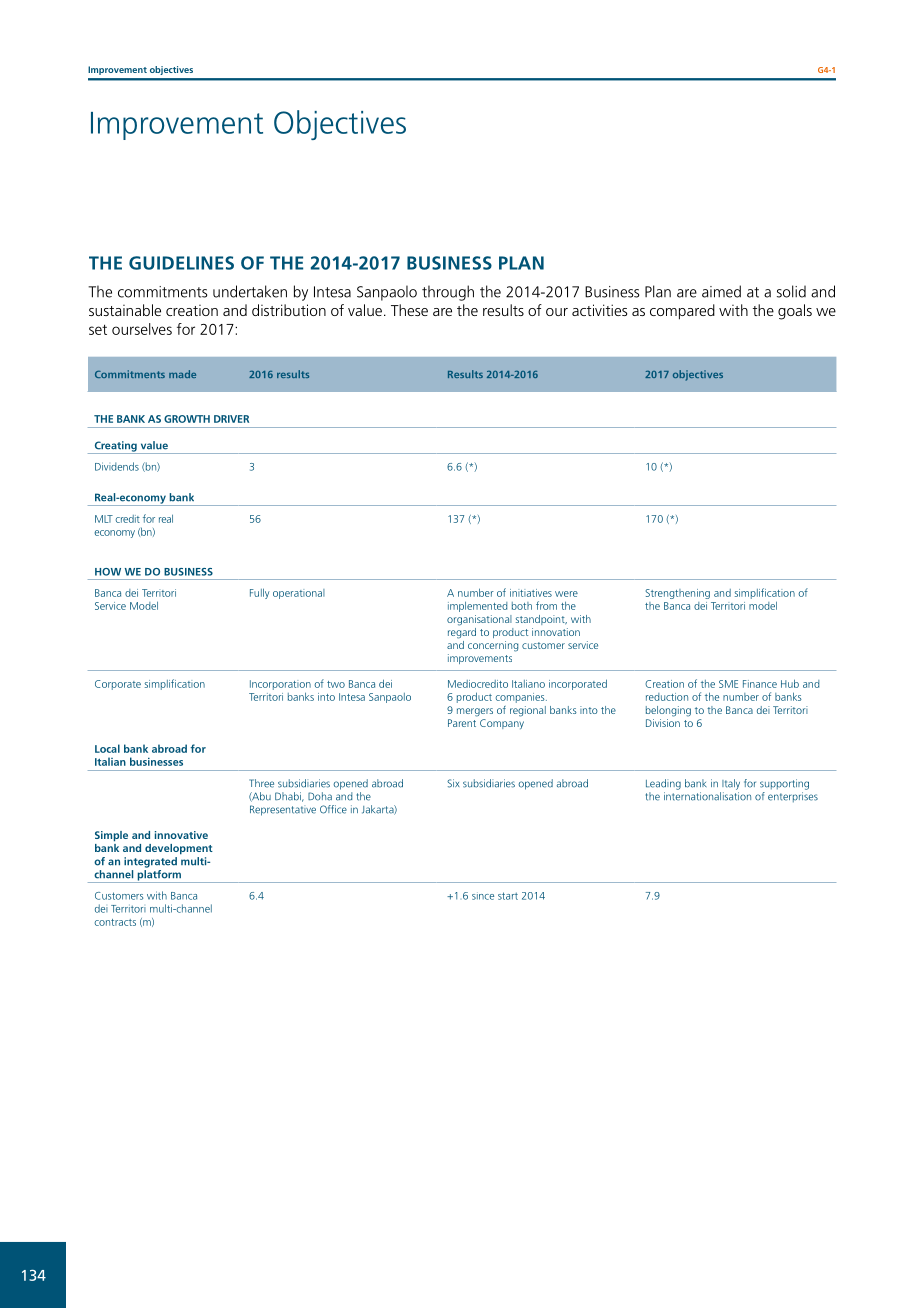 The height and width of the screenshot is (1308, 924). I want to click on DRIVER, so click(231, 419).
